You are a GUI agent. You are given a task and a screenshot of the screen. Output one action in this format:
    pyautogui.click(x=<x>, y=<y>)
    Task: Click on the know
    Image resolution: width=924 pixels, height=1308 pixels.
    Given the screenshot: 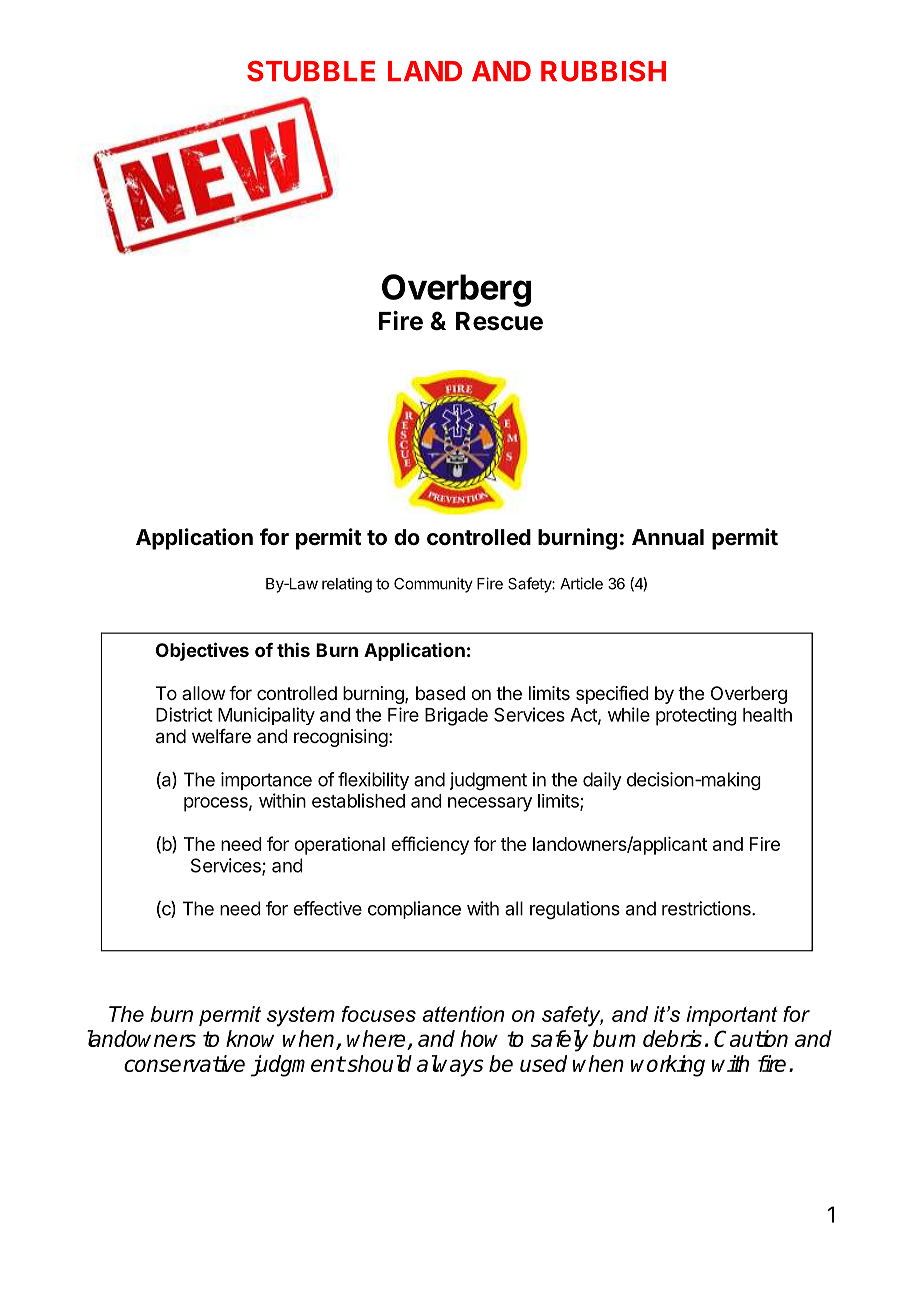 What is the action you would take?
    pyautogui.click(x=250, y=1038)
